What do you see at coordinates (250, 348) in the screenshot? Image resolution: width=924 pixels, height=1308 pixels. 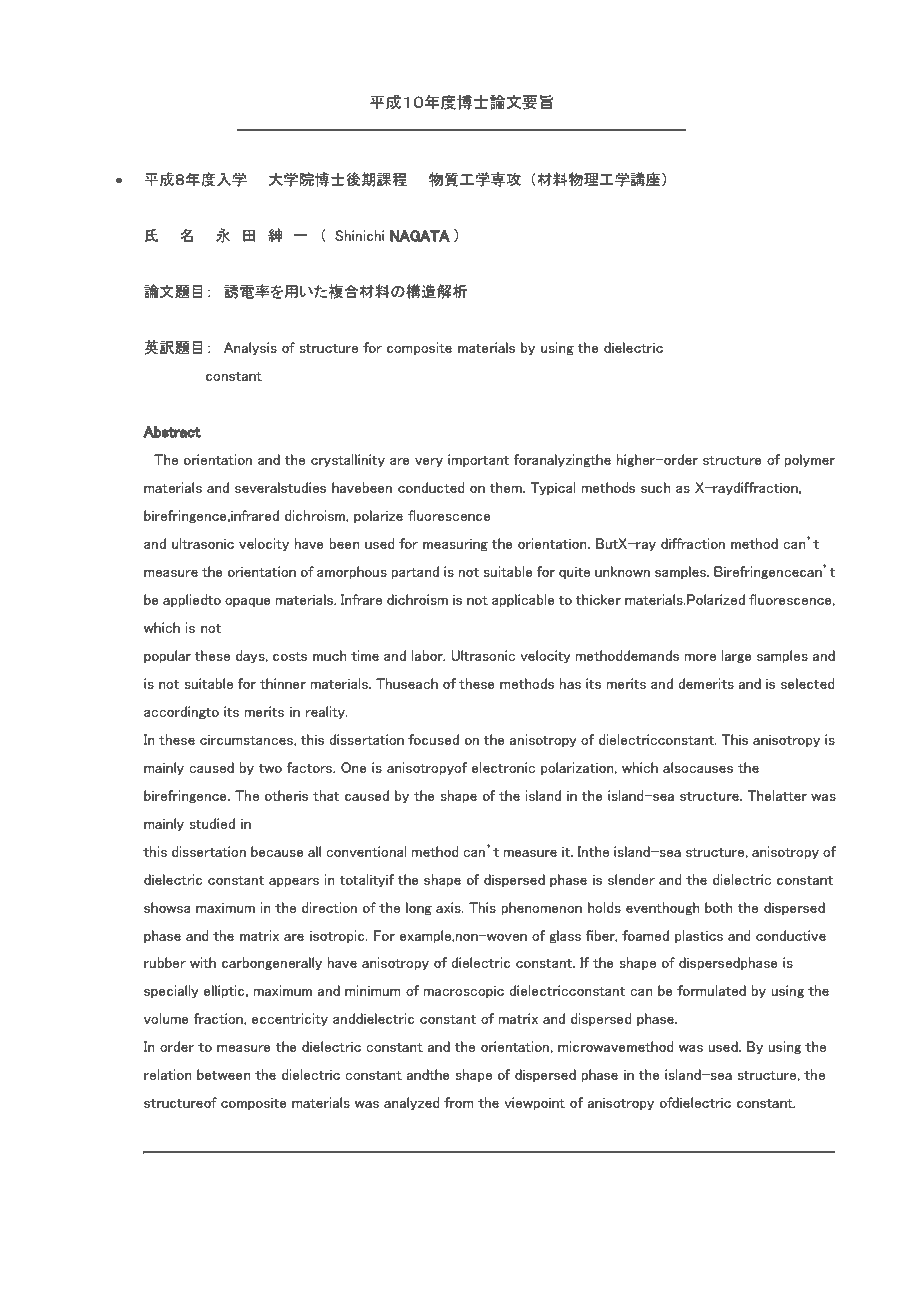 I see `Analysis` at bounding box center [250, 348].
